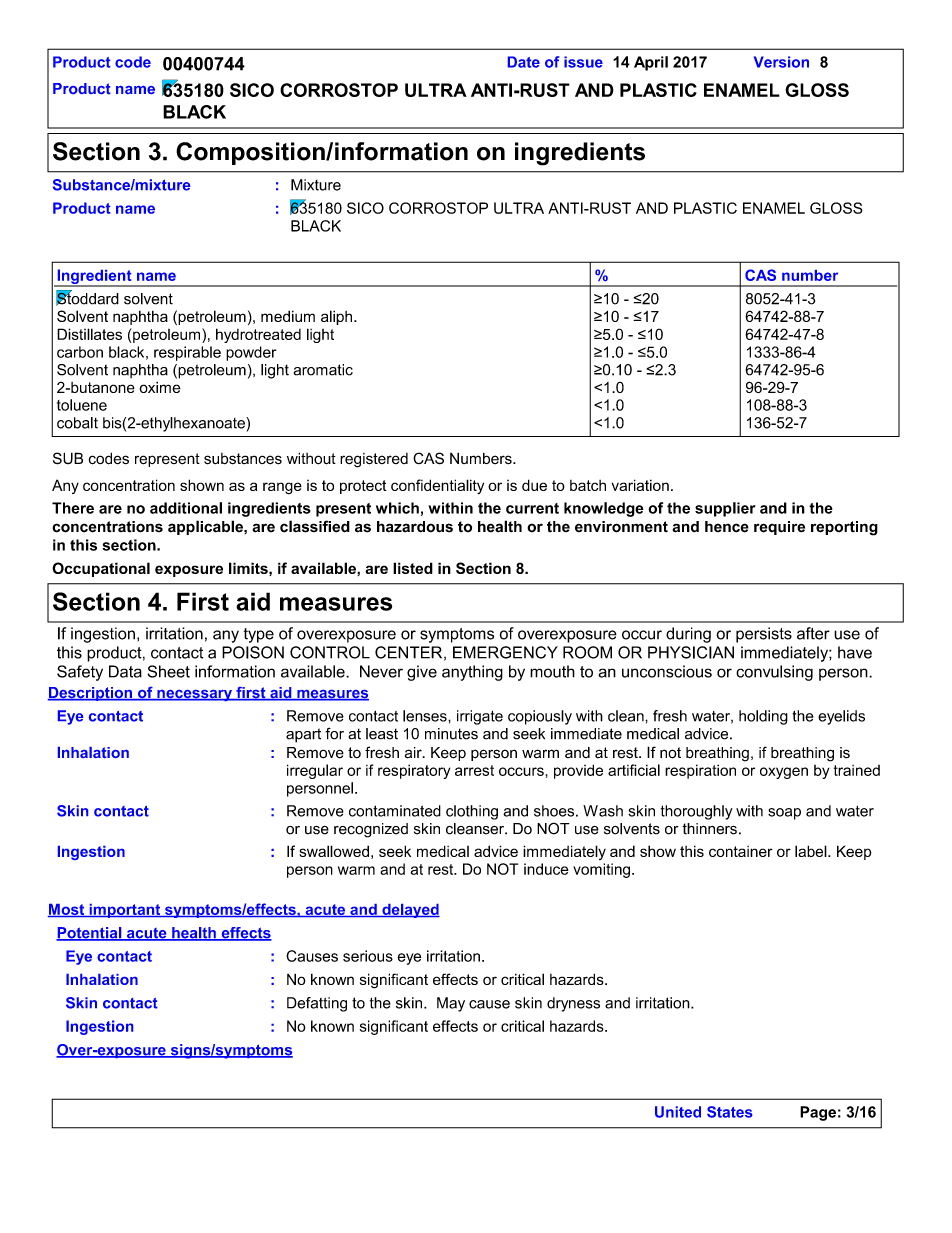 This screenshot has width=952, height=1233. I want to click on States, so click(729, 1112).
